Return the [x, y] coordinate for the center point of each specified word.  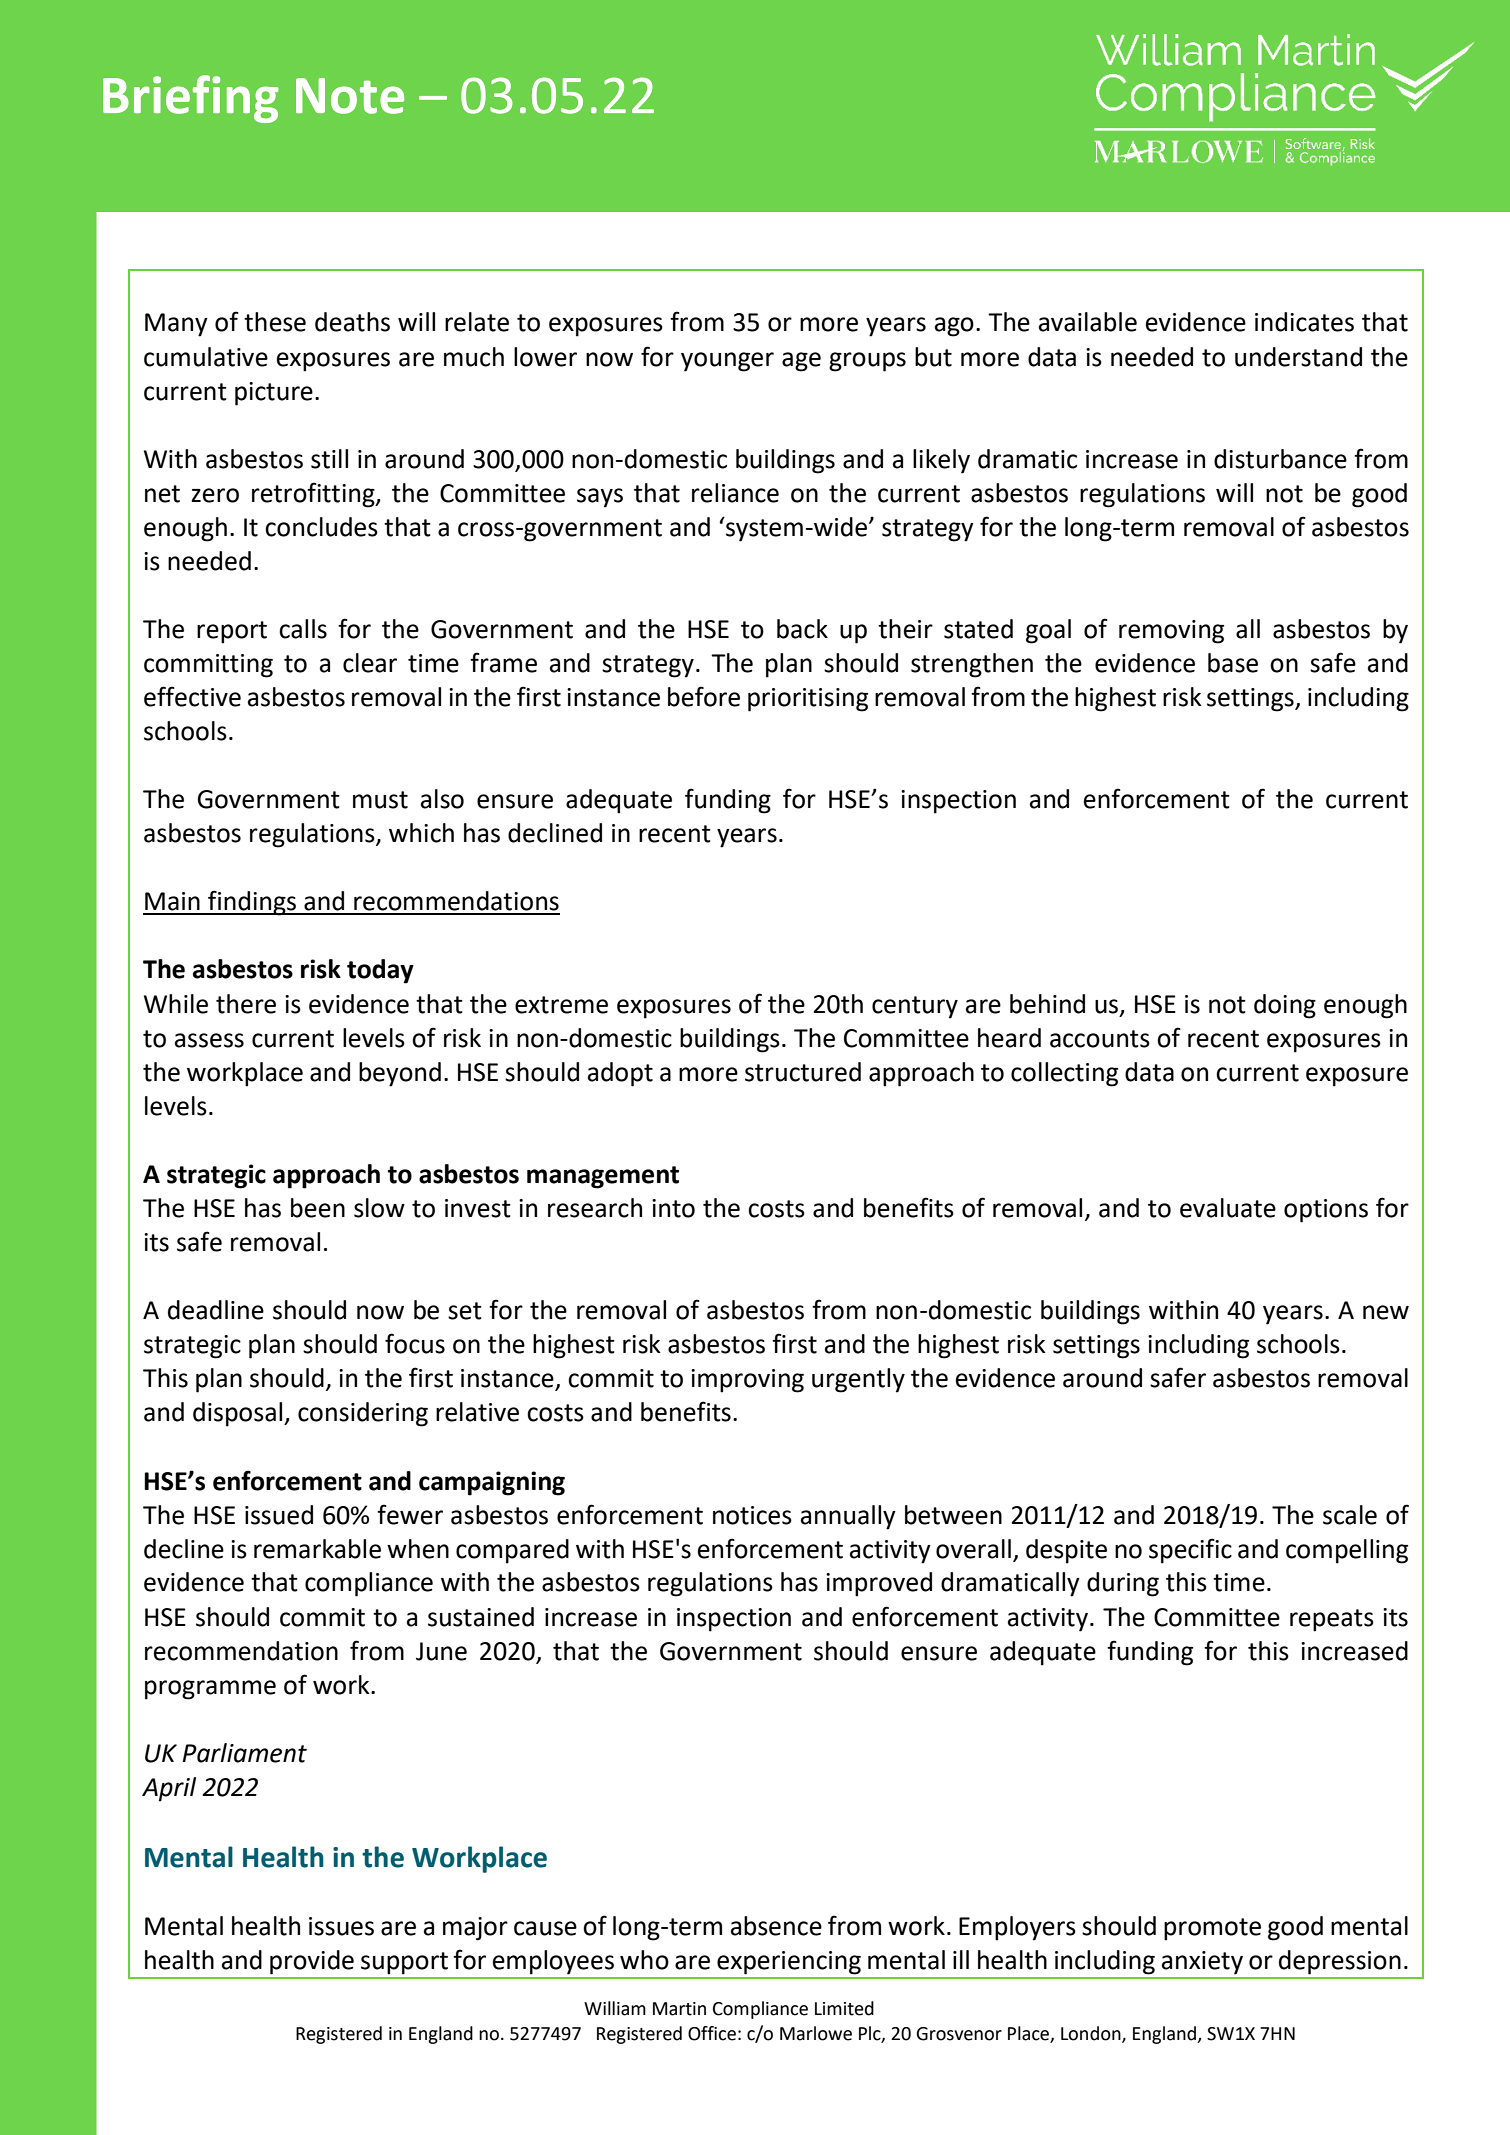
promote [1212, 1929]
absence [776, 1926]
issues [341, 1926]
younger [727, 362]
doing [1285, 1006]
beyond [400, 1074]
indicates [1304, 322]
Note [350, 96]
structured [803, 1072]
